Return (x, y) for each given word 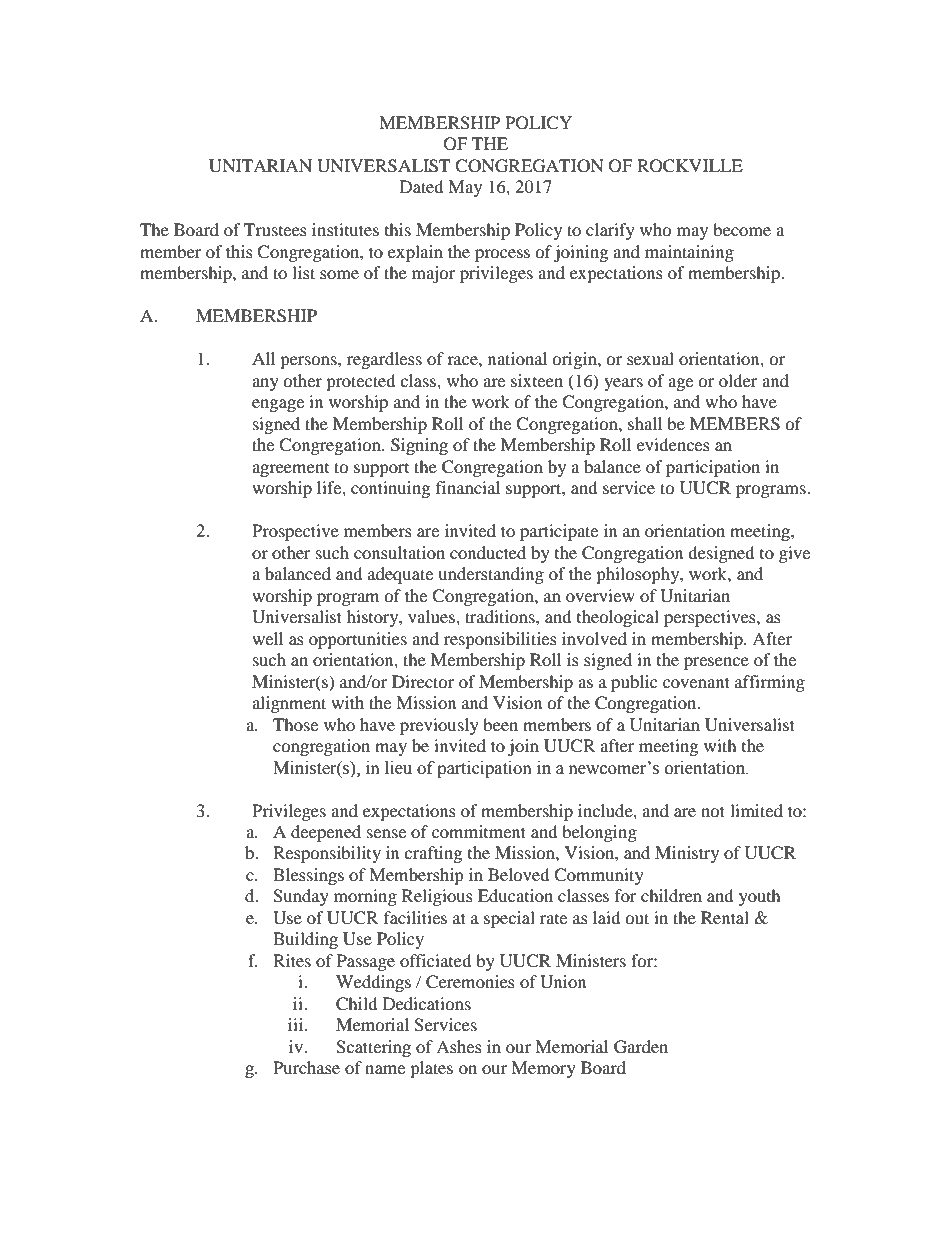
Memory (543, 1069)
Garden (641, 1047)
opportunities (358, 640)
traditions (501, 616)
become (742, 229)
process (502, 255)
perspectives (711, 618)
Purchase (306, 1067)
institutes (345, 229)
